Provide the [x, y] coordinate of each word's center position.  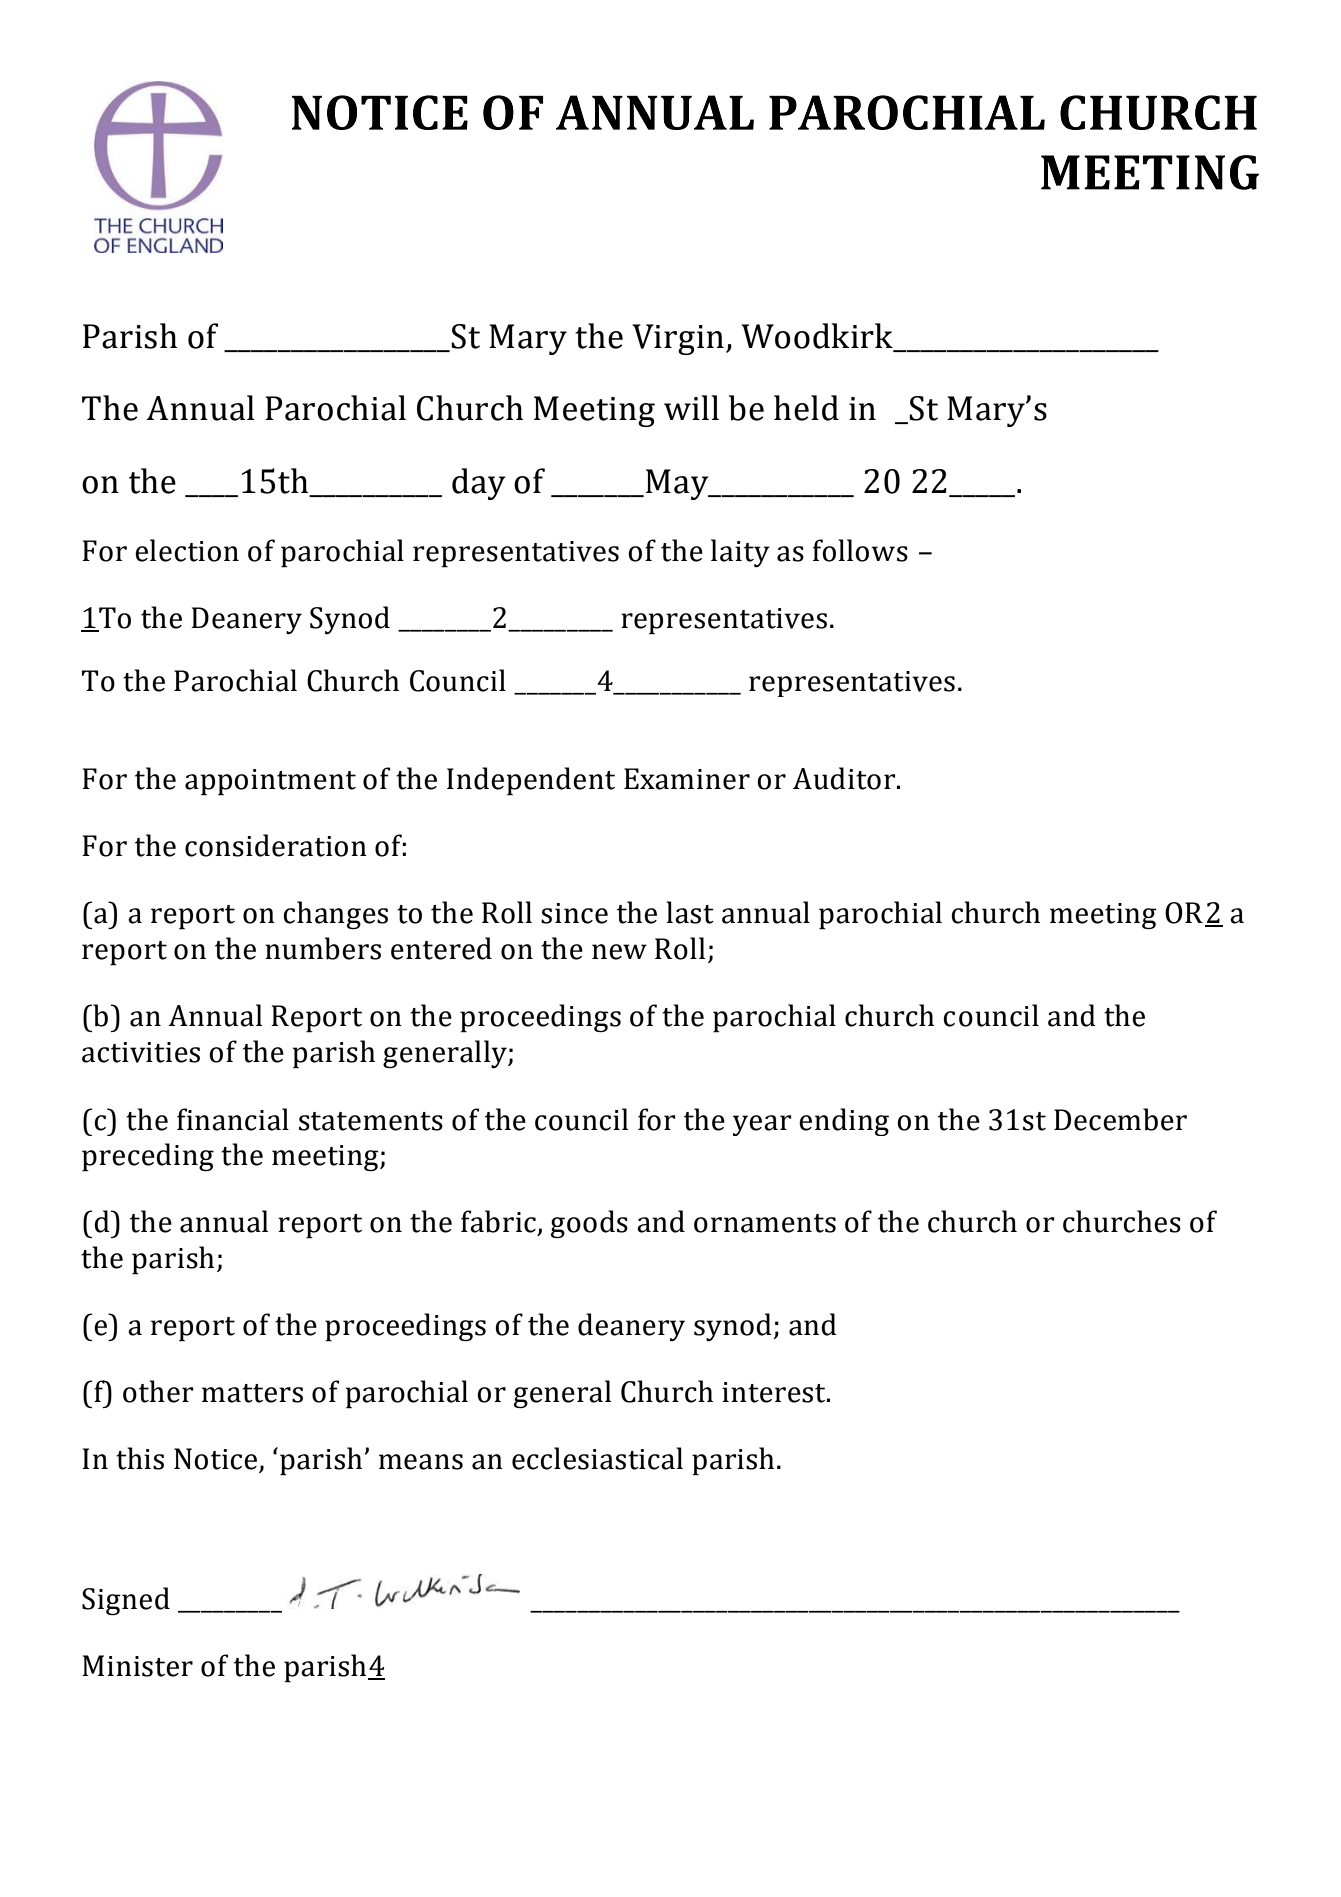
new [619, 952]
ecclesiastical [597, 1458]
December [1120, 1119]
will [691, 407]
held [806, 408]
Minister [137, 1666]
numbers [323, 948]
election [187, 550]
